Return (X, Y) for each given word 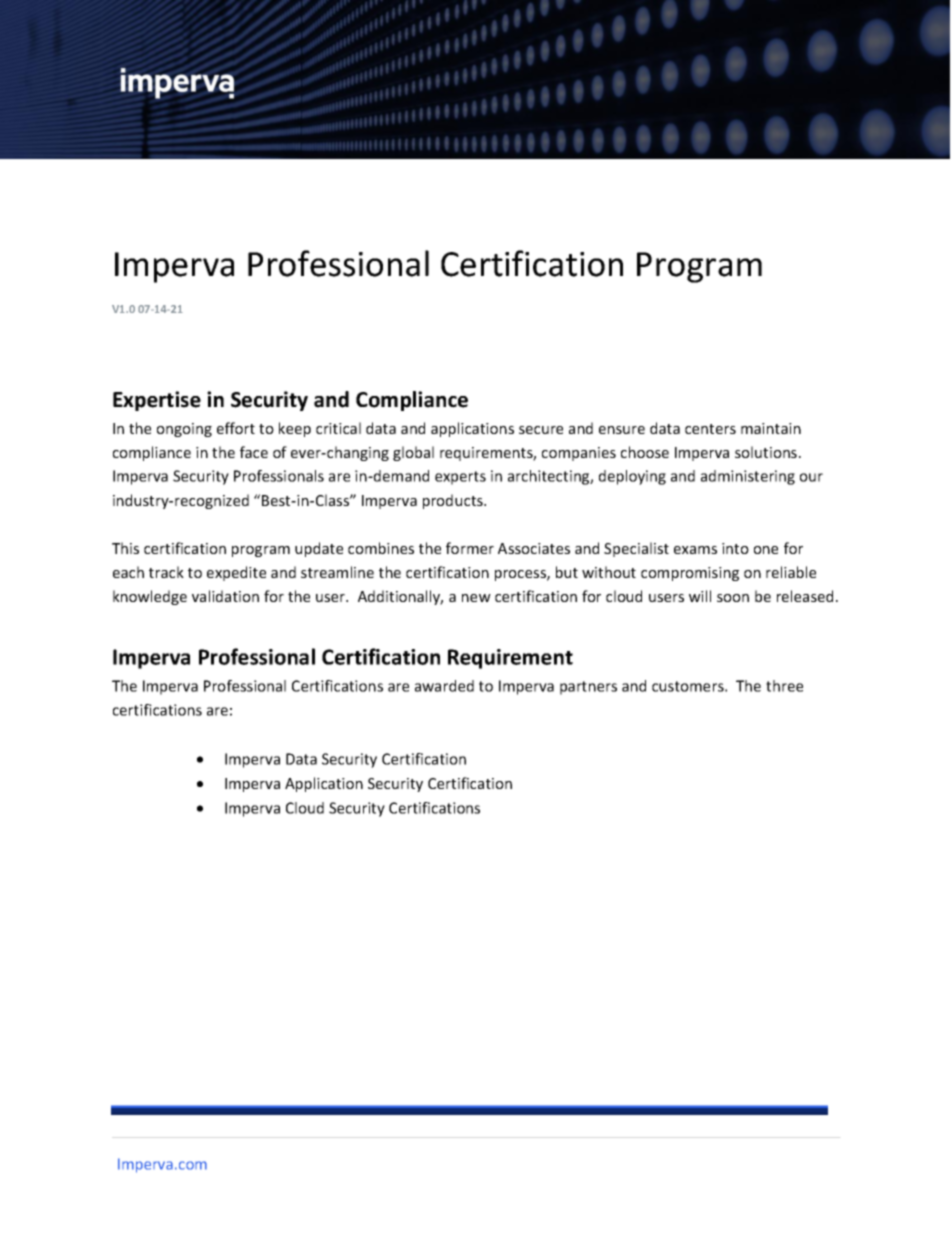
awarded (444, 686)
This (125, 548)
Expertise (157, 401)
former (470, 548)
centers (710, 429)
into (735, 548)
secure (541, 430)
